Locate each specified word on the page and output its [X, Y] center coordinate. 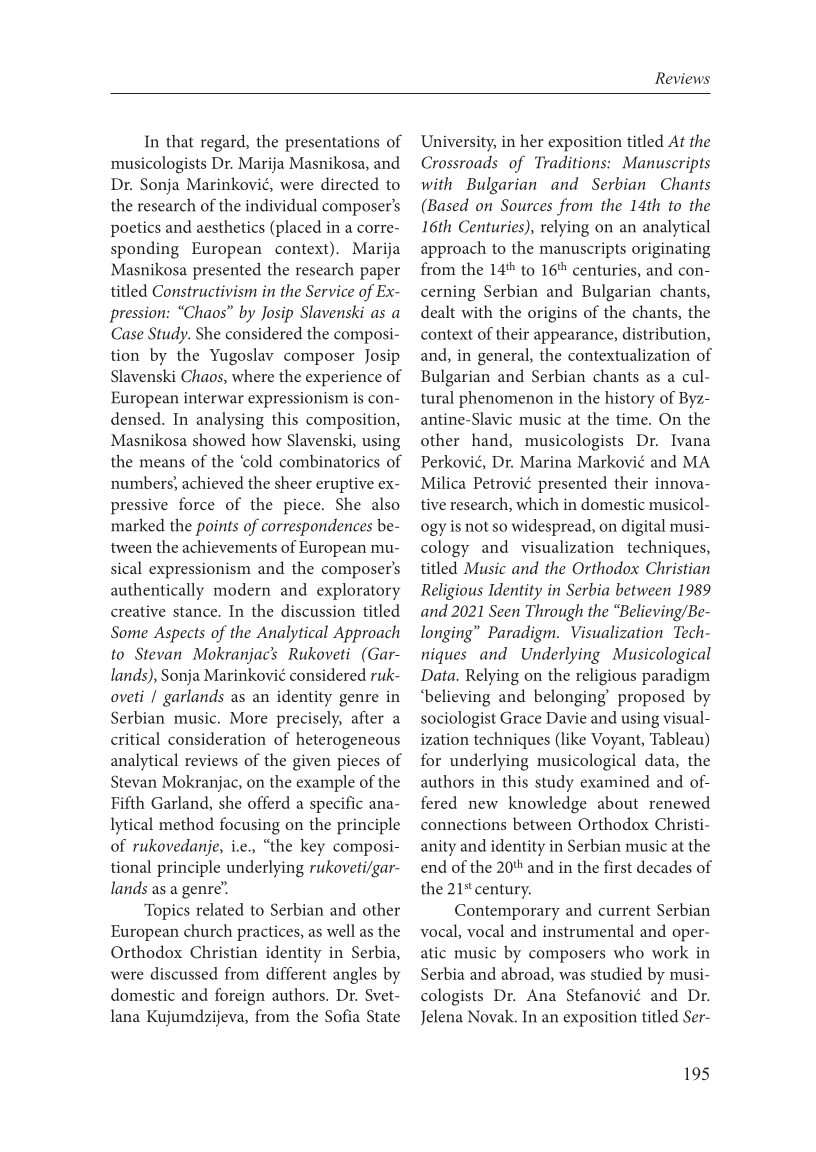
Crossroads [459, 162]
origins [552, 314]
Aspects [179, 634]
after [367, 717]
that [180, 141]
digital [643, 527]
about [618, 802]
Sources [526, 205]
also [386, 503]
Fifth [128, 802]
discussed [184, 973]
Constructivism [204, 291]
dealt [438, 311]
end [434, 866]
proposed [651, 698]
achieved [213, 482]
